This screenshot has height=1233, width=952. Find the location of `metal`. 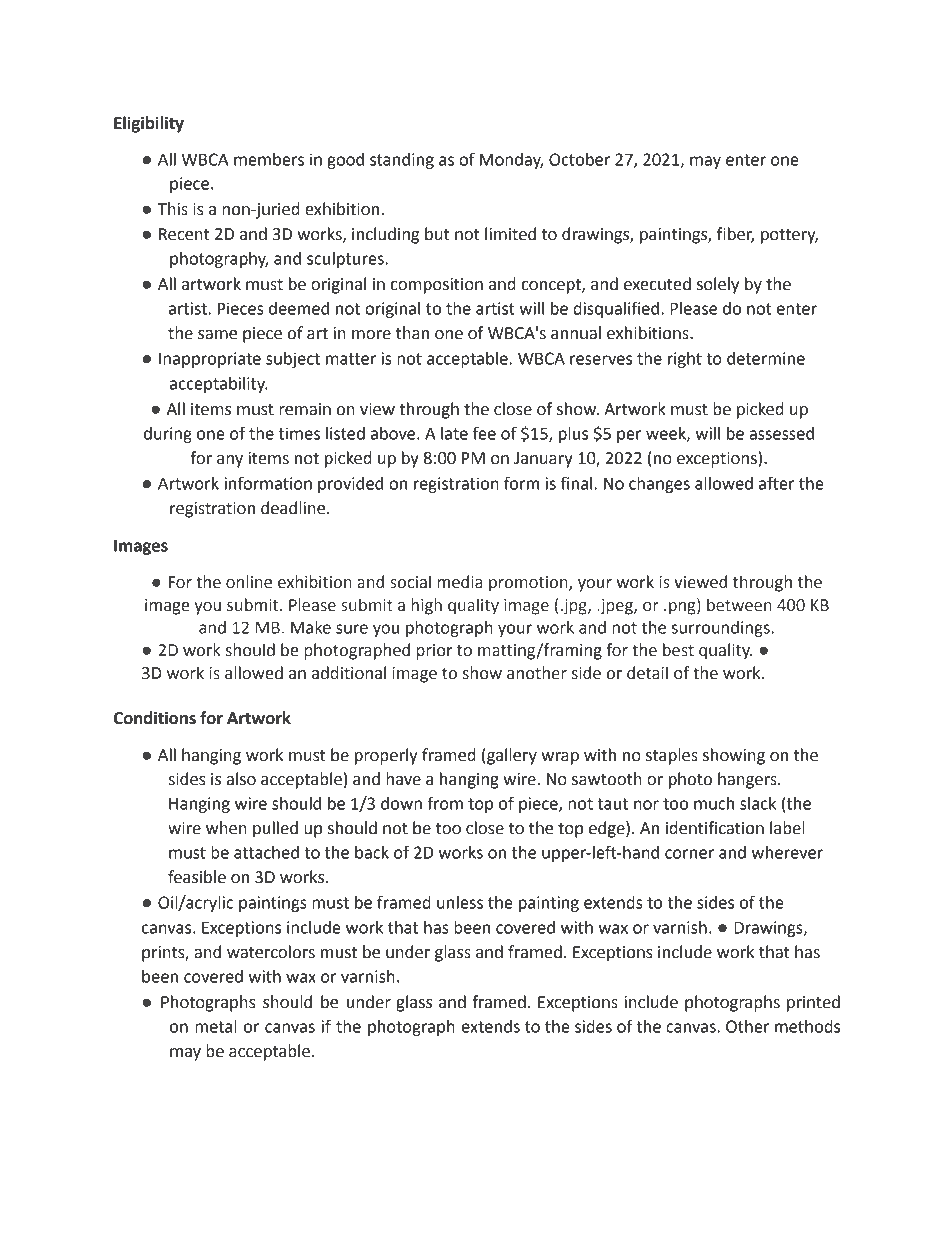

metal is located at coordinates (216, 1026).
